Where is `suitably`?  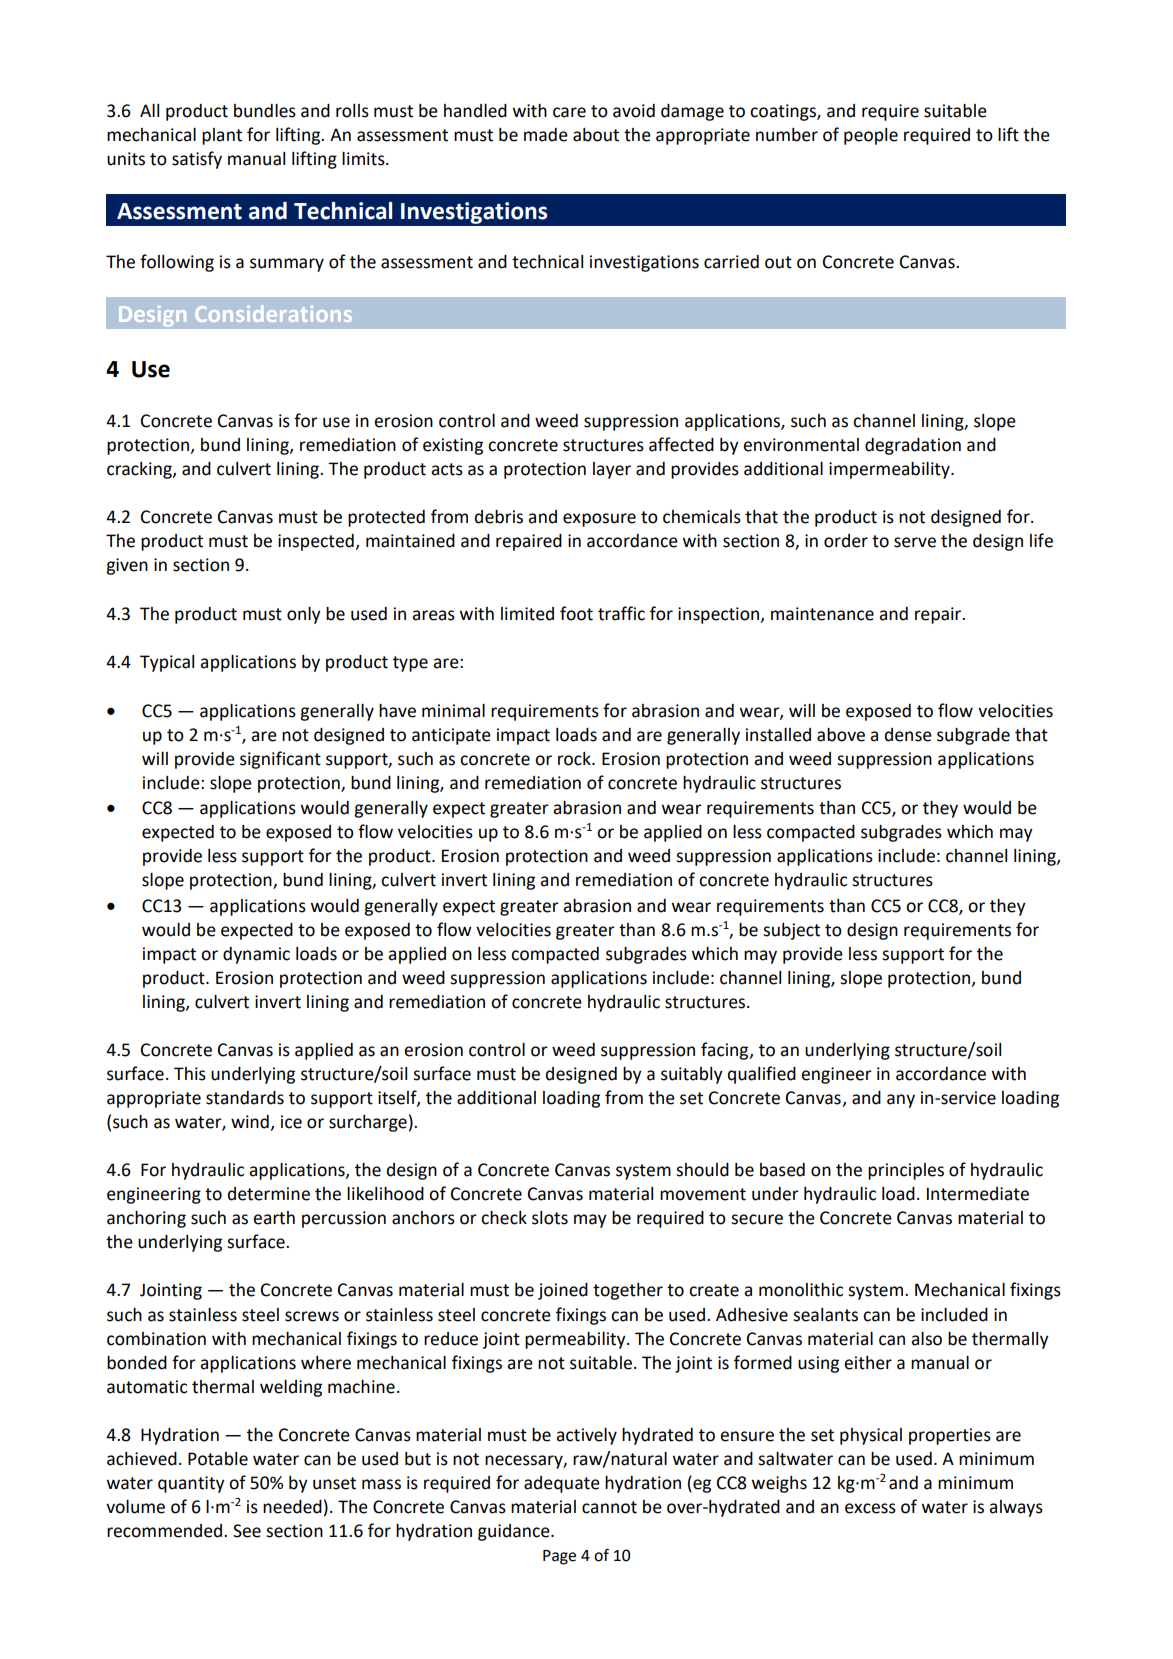
suitably is located at coordinates (692, 1075).
